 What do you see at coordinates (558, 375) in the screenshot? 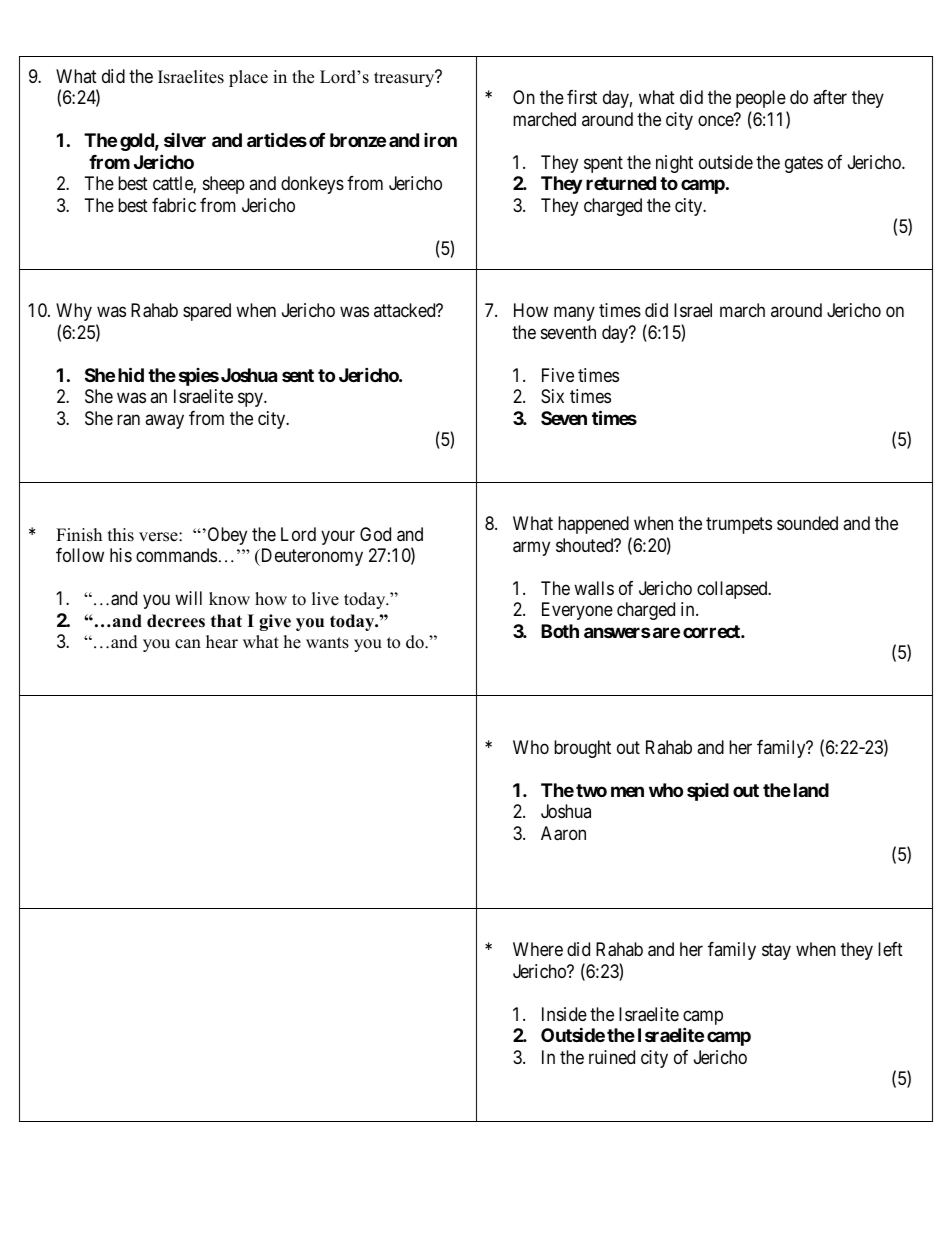
I see `Five` at bounding box center [558, 375].
